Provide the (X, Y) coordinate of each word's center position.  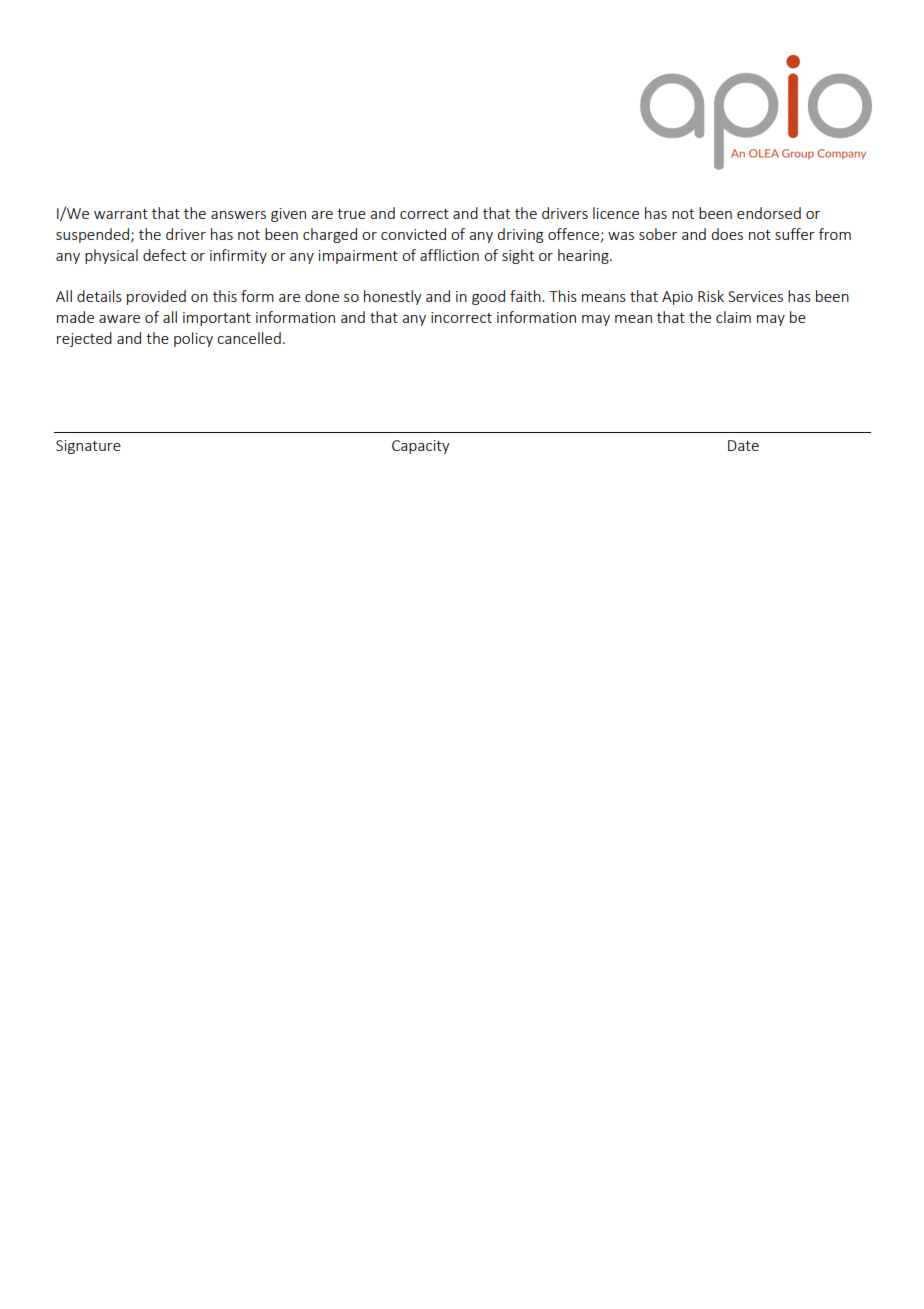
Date (743, 445)
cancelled (249, 338)
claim (733, 317)
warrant (121, 214)
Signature (88, 447)
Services (755, 296)
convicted (413, 234)
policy (193, 339)
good (488, 297)
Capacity (421, 447)
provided (156, 297)
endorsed (769, 213)
